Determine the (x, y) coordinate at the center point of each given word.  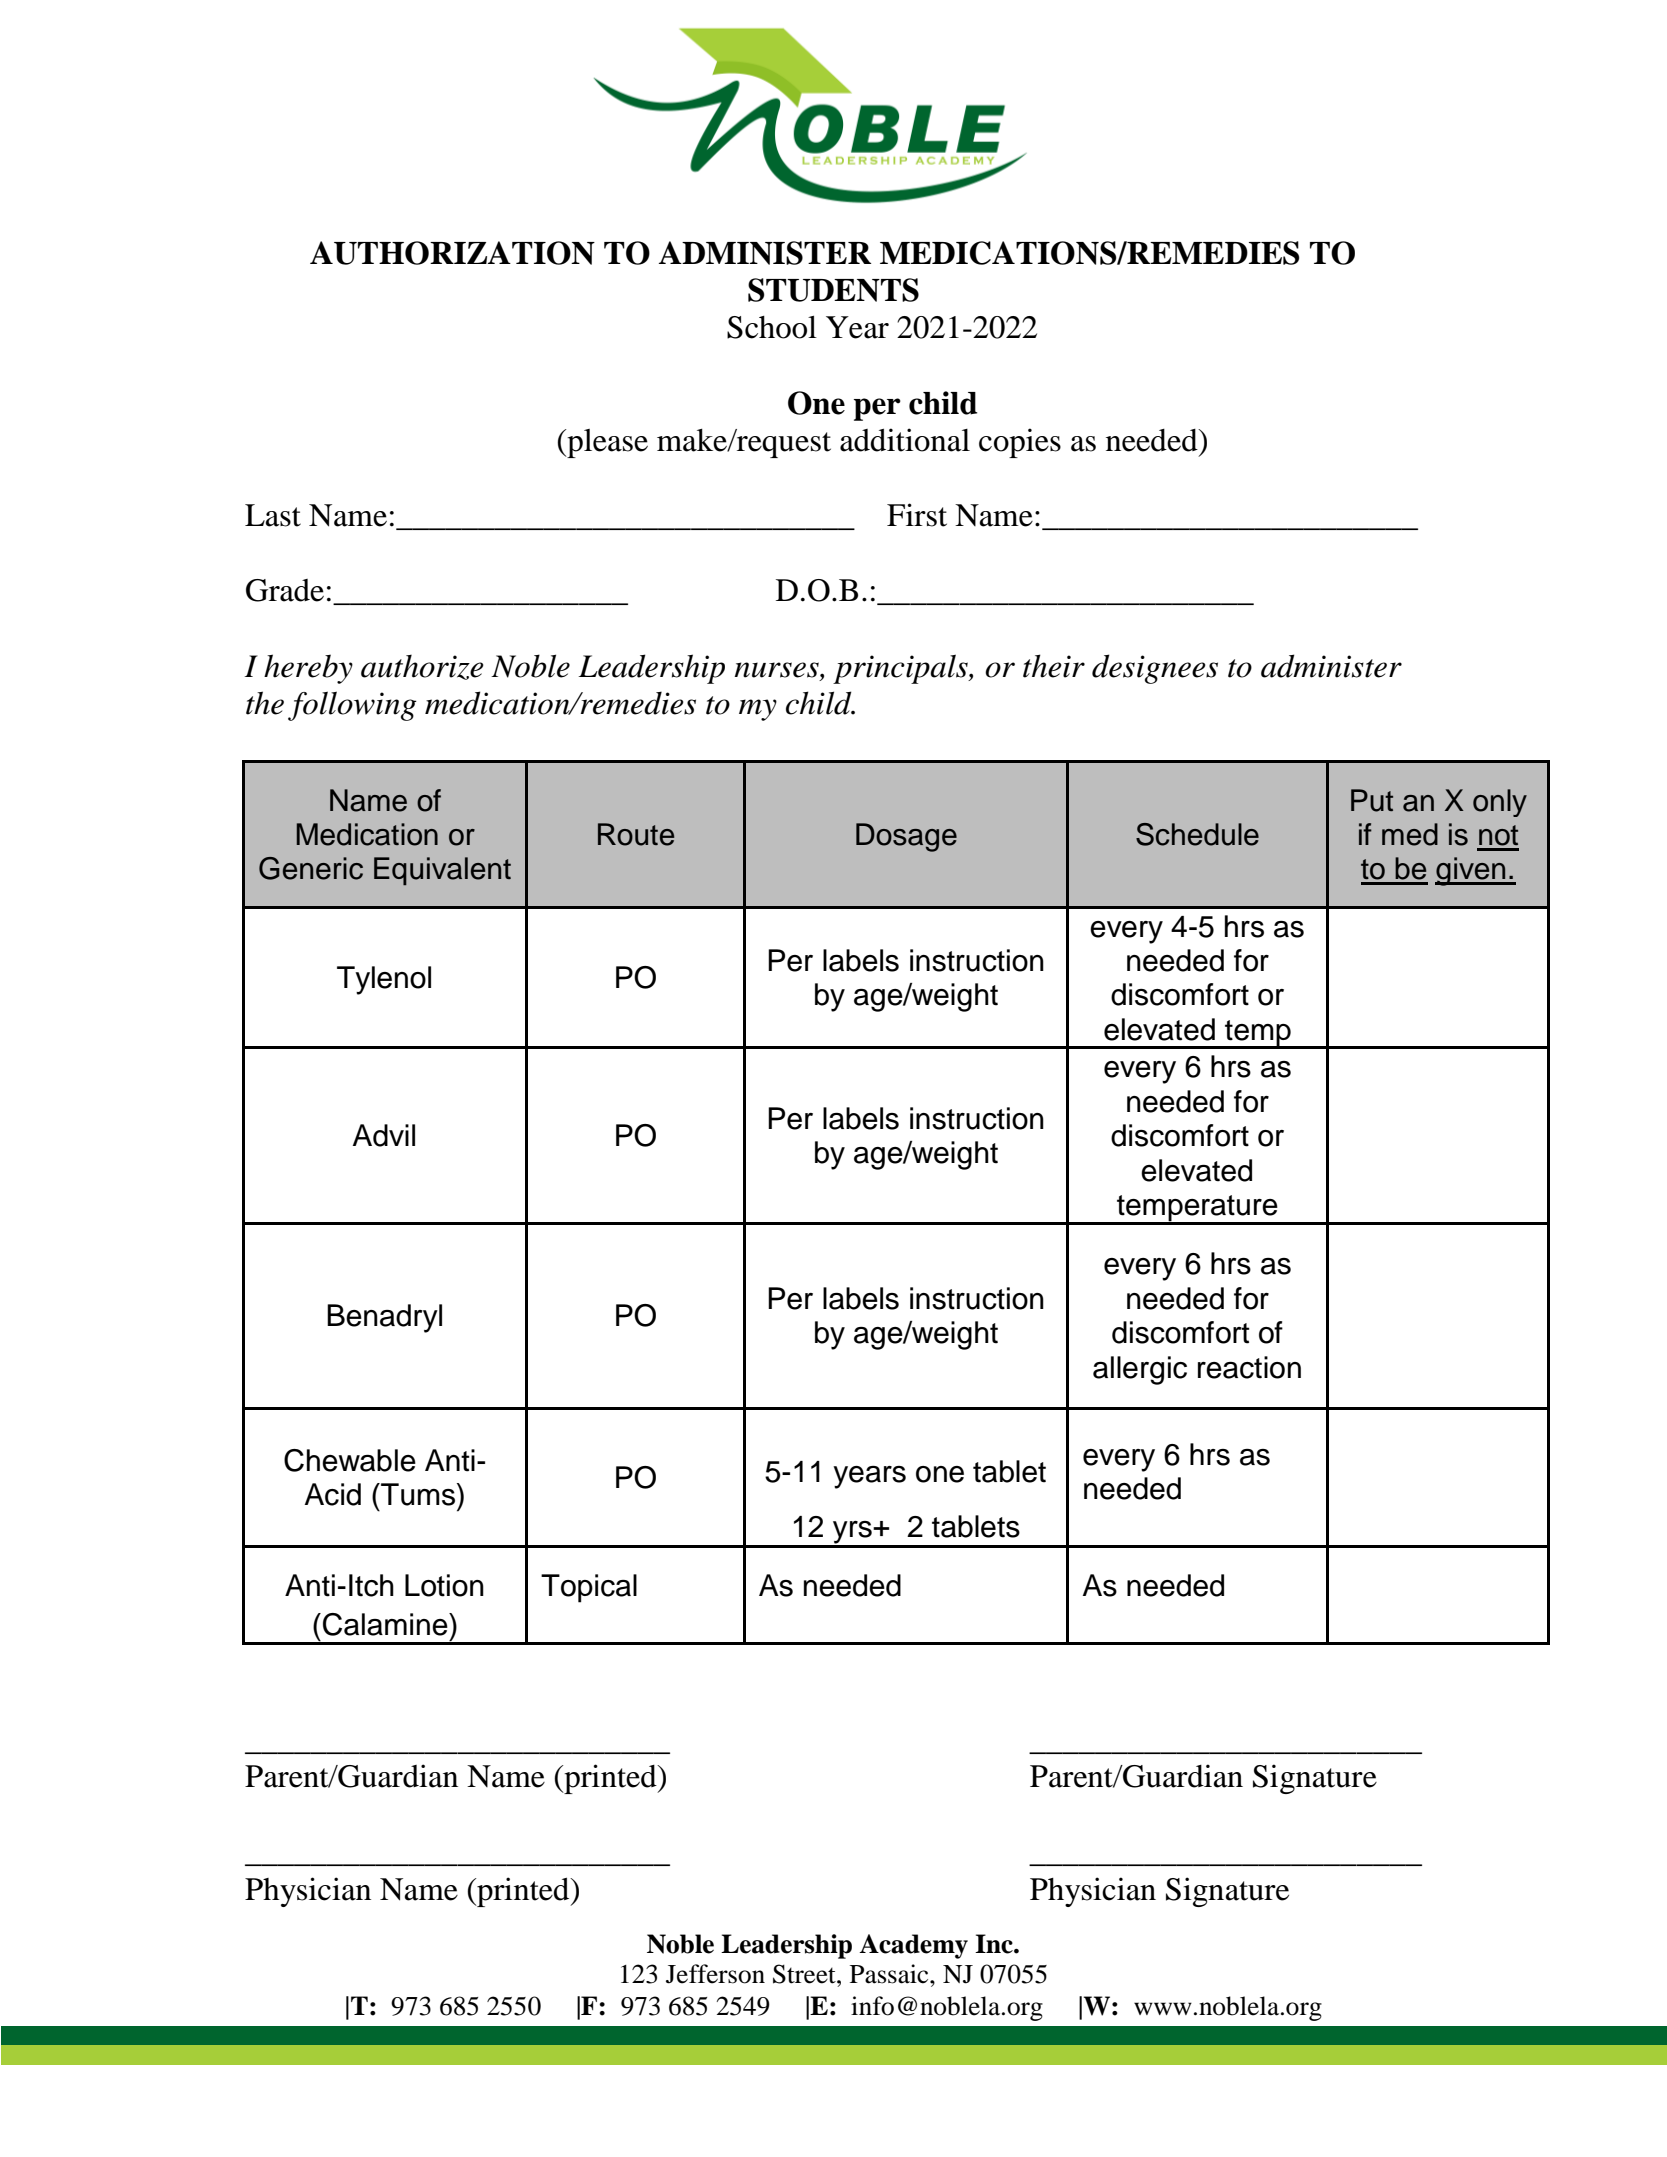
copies (1020, 443)
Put (1372, 800)
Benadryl (384, 1318)
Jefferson (715, 1974)
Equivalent (442, 871)
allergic (1140, 1370)
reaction (1249, 1367)
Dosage (906, 837)
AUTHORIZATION (452, 253)
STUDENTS (833, 290)
